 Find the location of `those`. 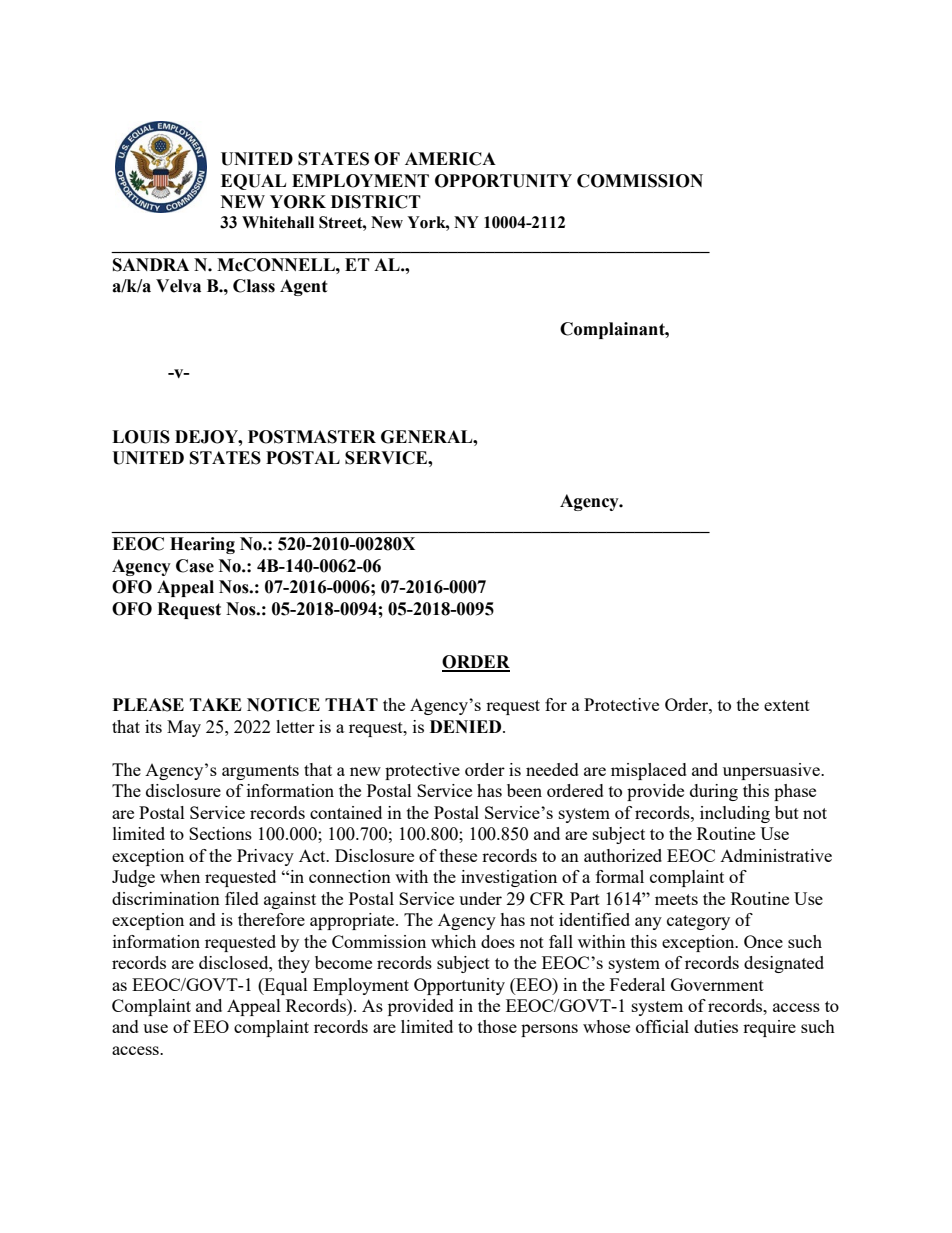

those is located at coordinates (497, 1026).
